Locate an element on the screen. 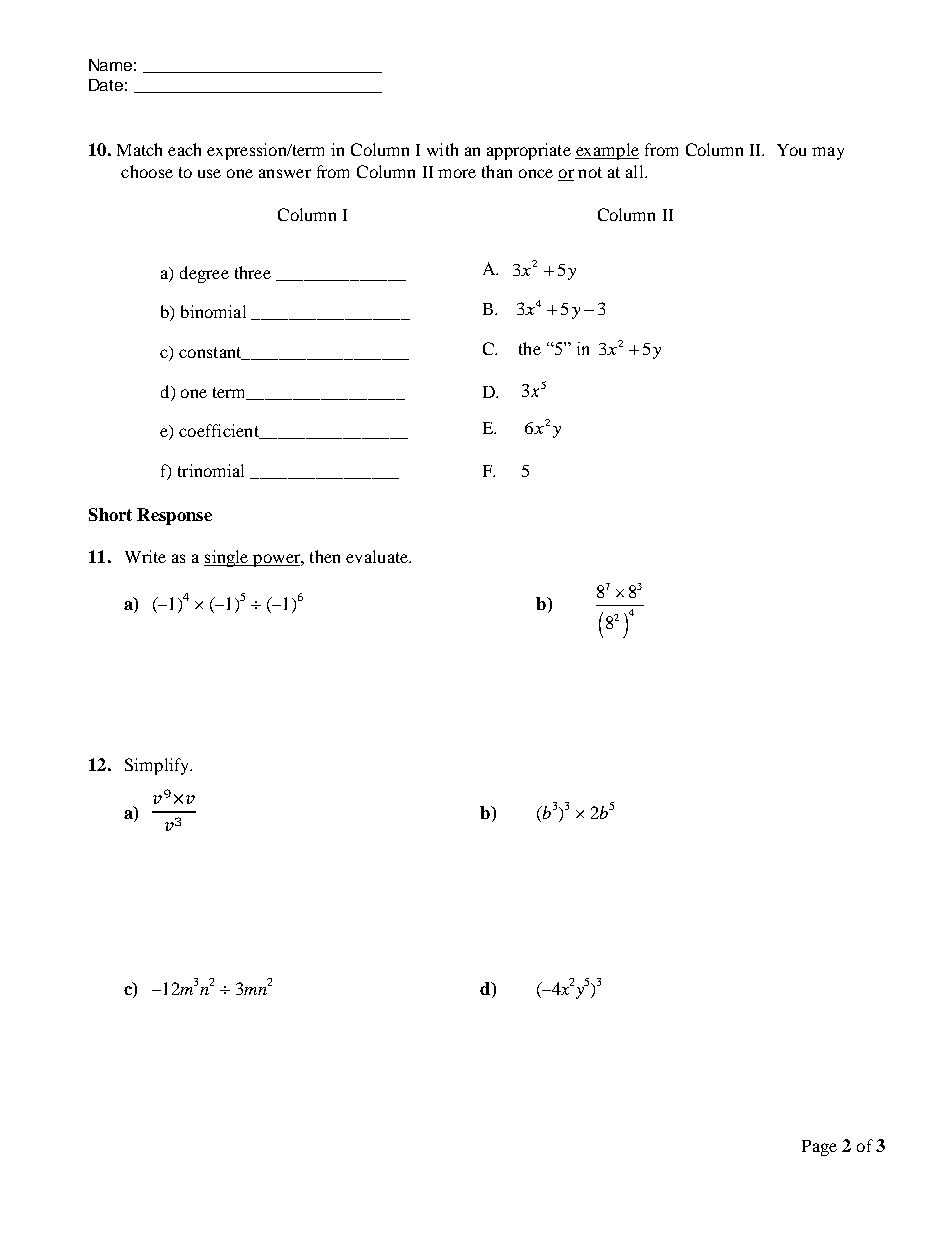  more is located at coordinates (457, 173).
